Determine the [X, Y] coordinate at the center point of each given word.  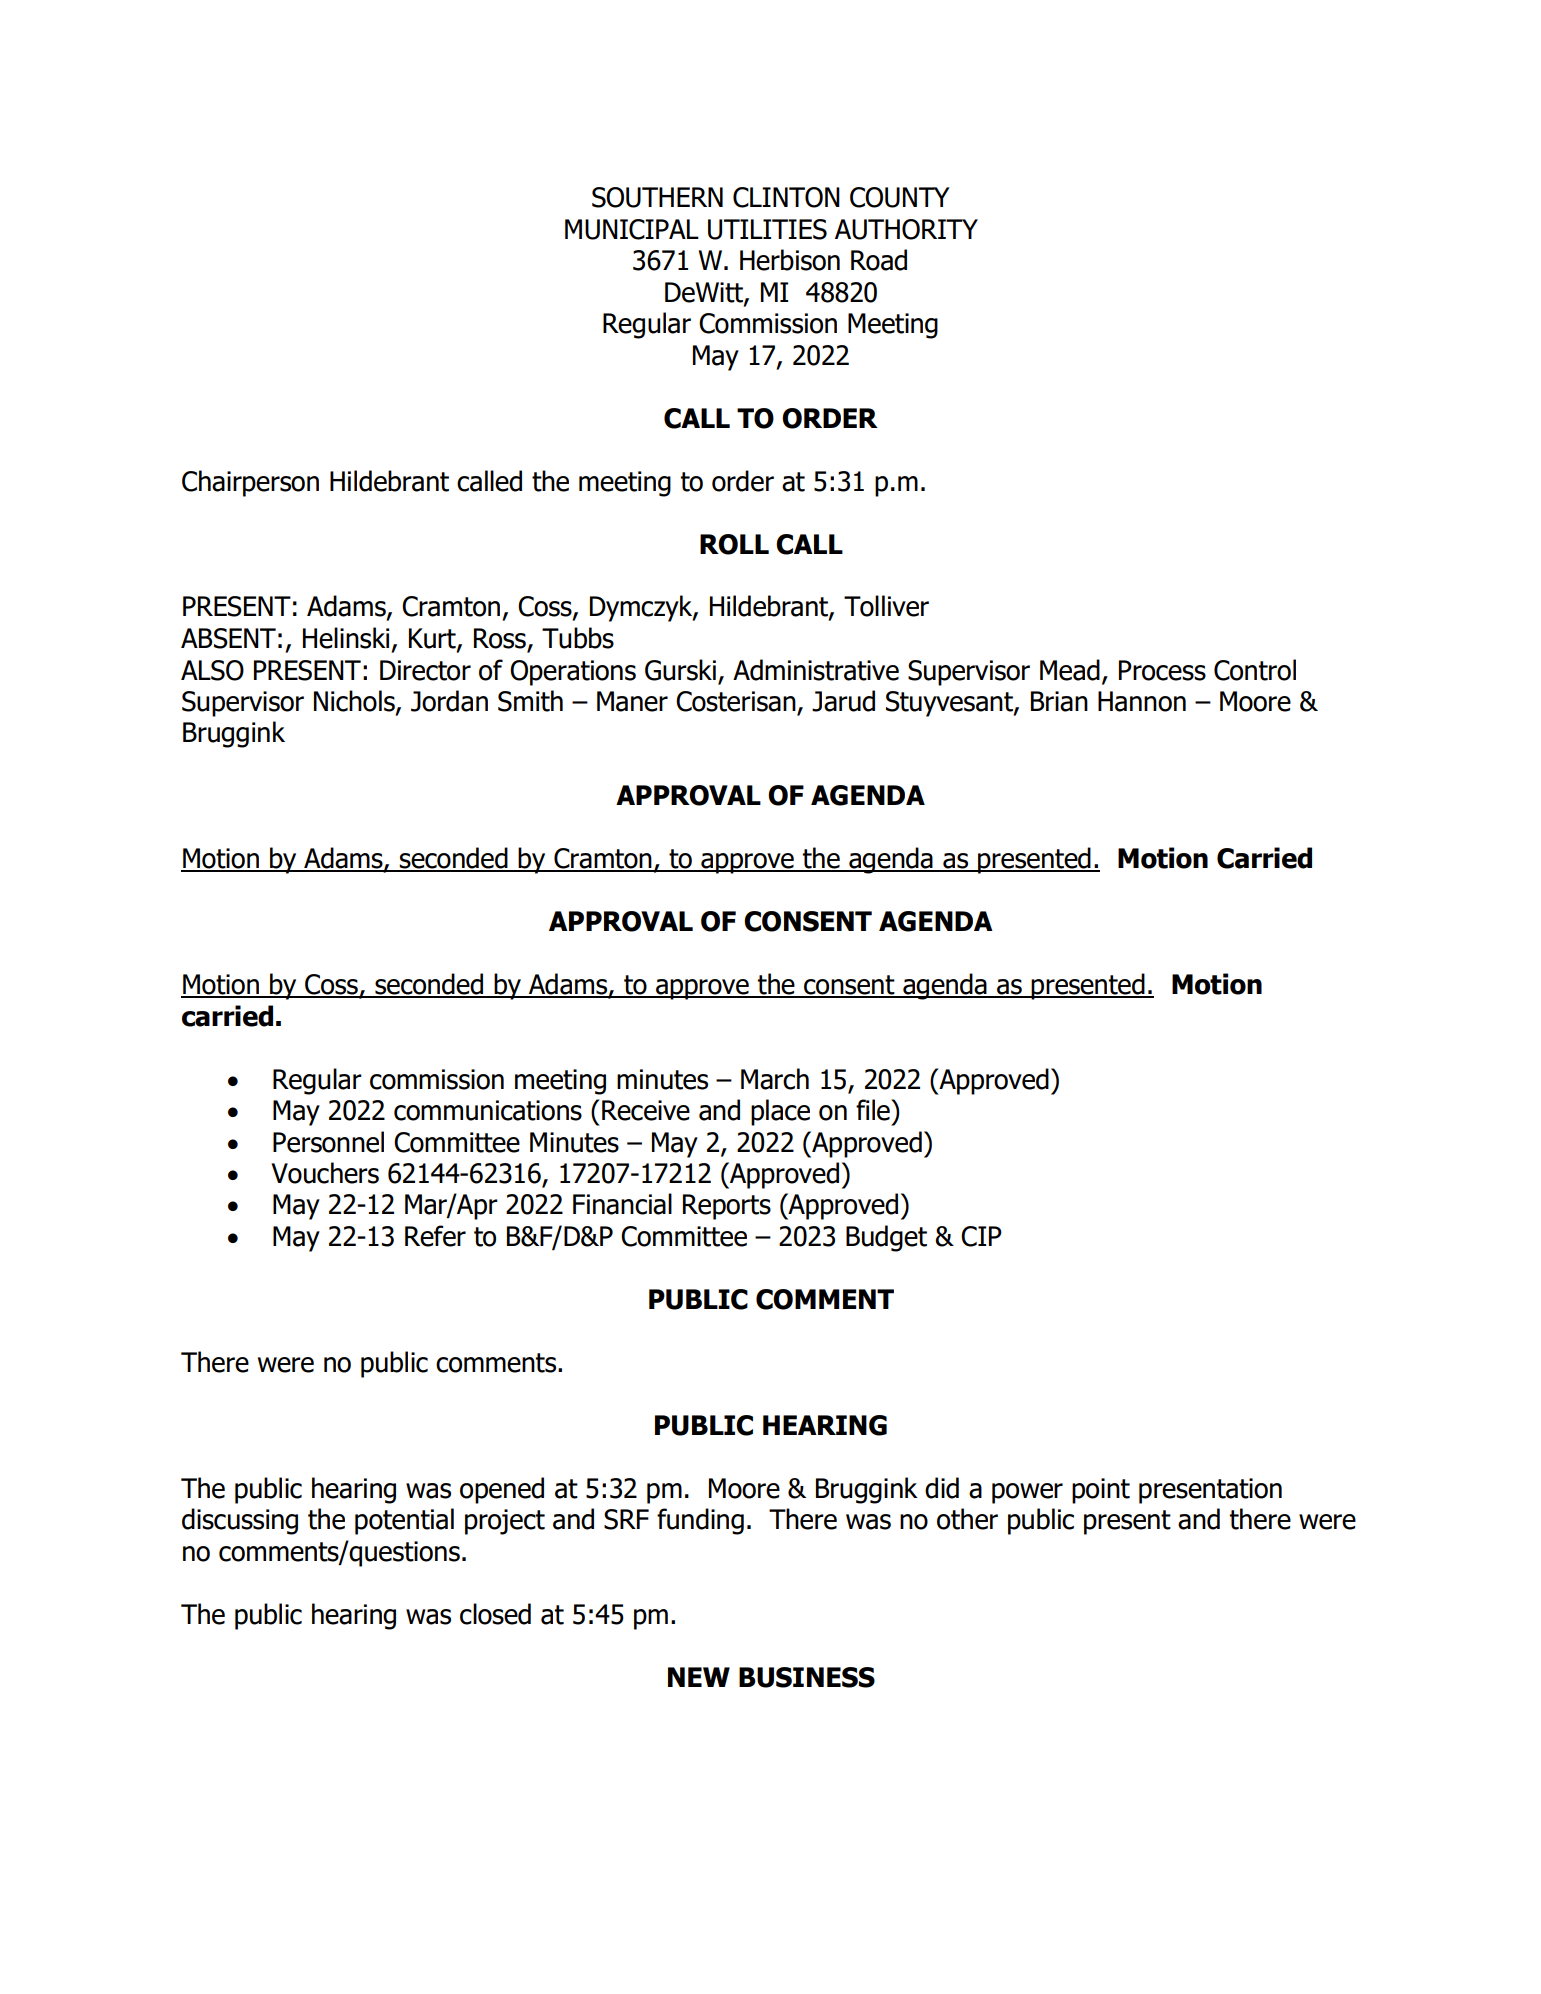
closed [495, 1614]
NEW [699, 1677]
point [1101, 1491]
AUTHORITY [906, 229]
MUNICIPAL [632, 229]
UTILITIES [767, 229]
